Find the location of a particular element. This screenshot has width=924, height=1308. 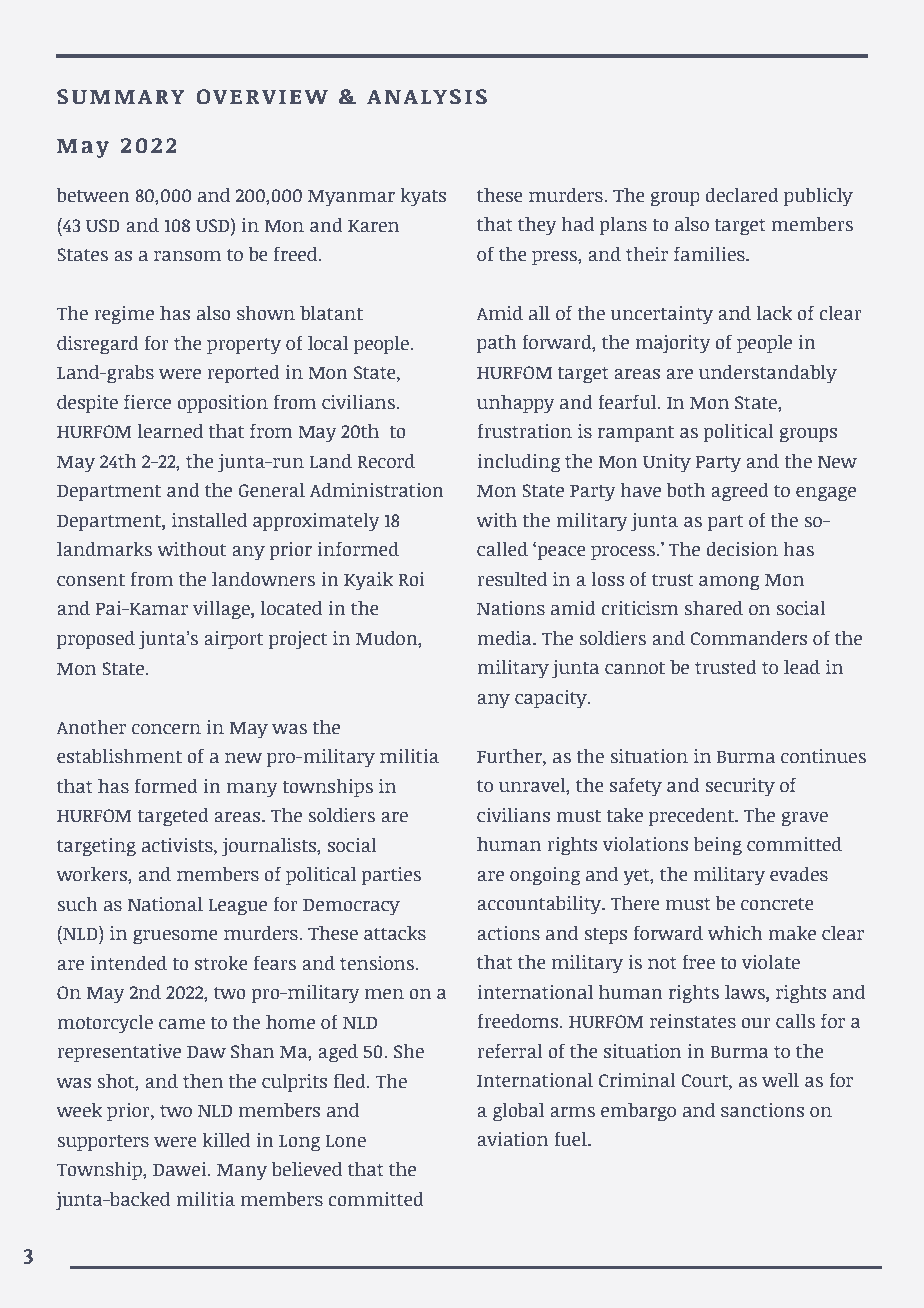

ransom is located at coordinates (187, 256).
